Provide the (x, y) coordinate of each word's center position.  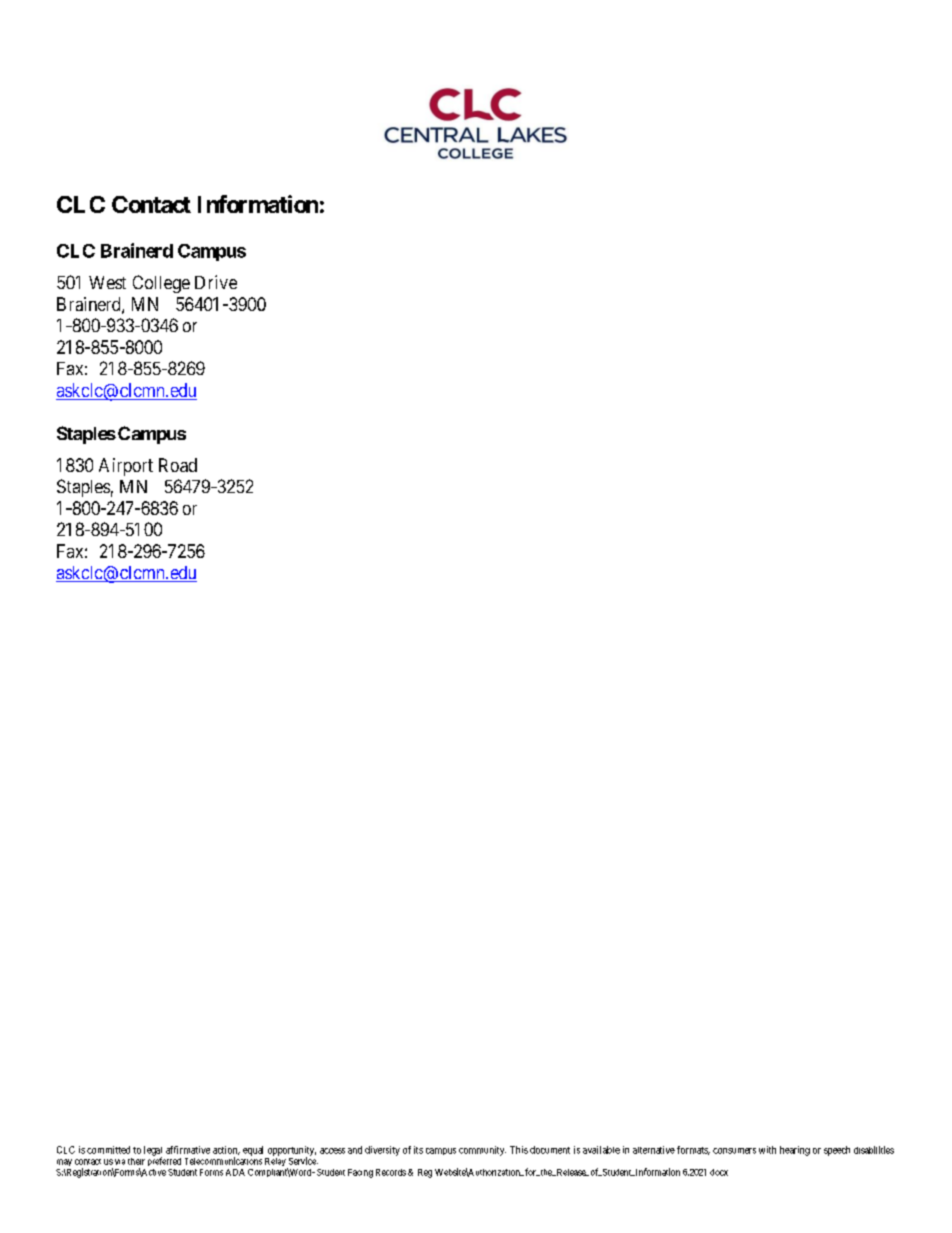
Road (178, 465)
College (161, 284)
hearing (795, 1151)
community (482, 1151)
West (107, 282)
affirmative (188, 1150)
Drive (216, 282)
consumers (734, 1151)
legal (153, 1152)
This (519, 1150)
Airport (126, 467)
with (767, 1150)
